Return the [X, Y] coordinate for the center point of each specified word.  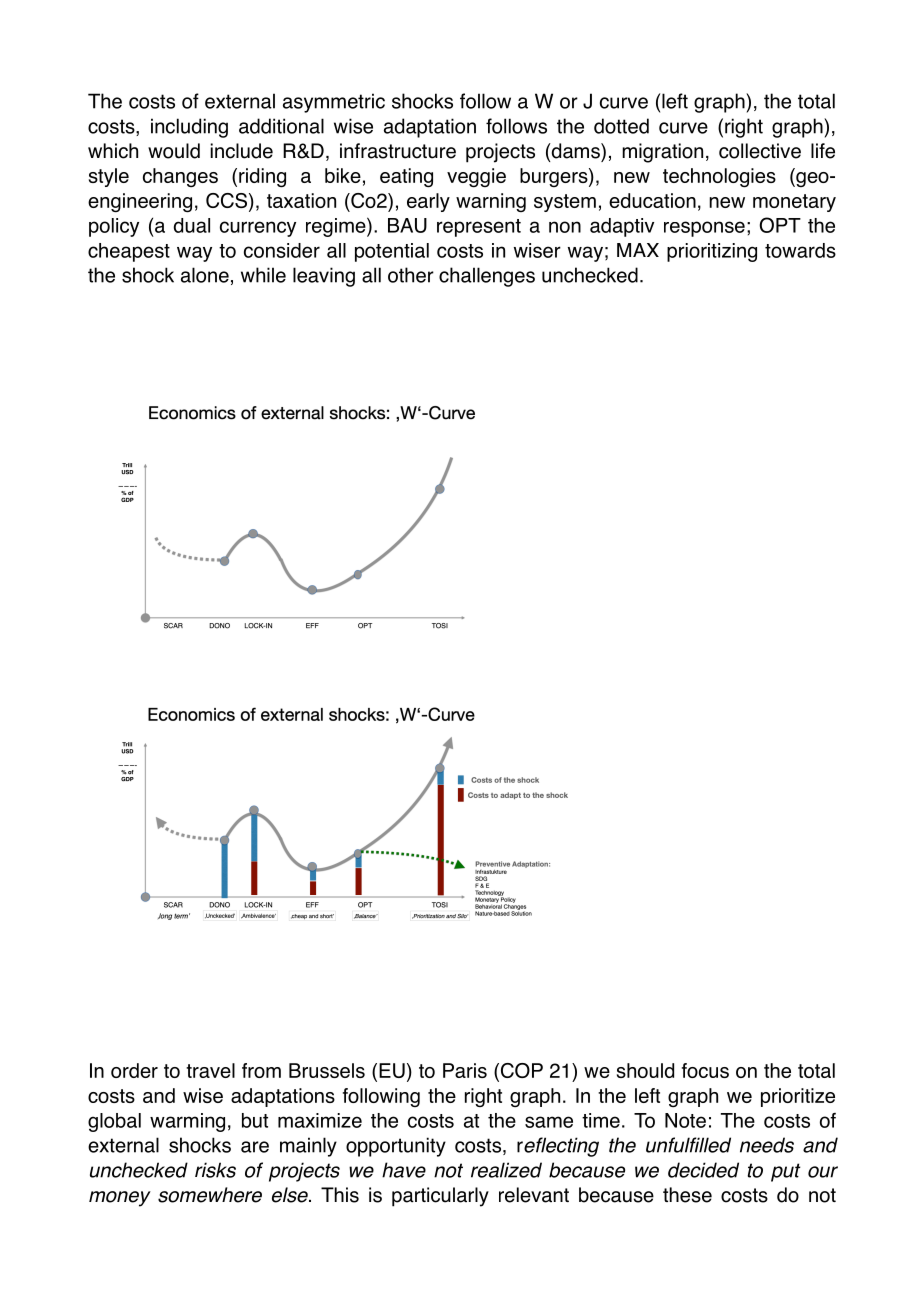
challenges [487, 277]
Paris [465, 1070]
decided [703, 1170]
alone [205, 275]
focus [705, 1070]
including [189, 128]
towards [800, 250]
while [263, 275]
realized [506, 1170]
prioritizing [712, 252]
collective [760, 151]
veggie [476, 177]
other [411, 275]
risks [215, 1170]
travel [210, 1070]
